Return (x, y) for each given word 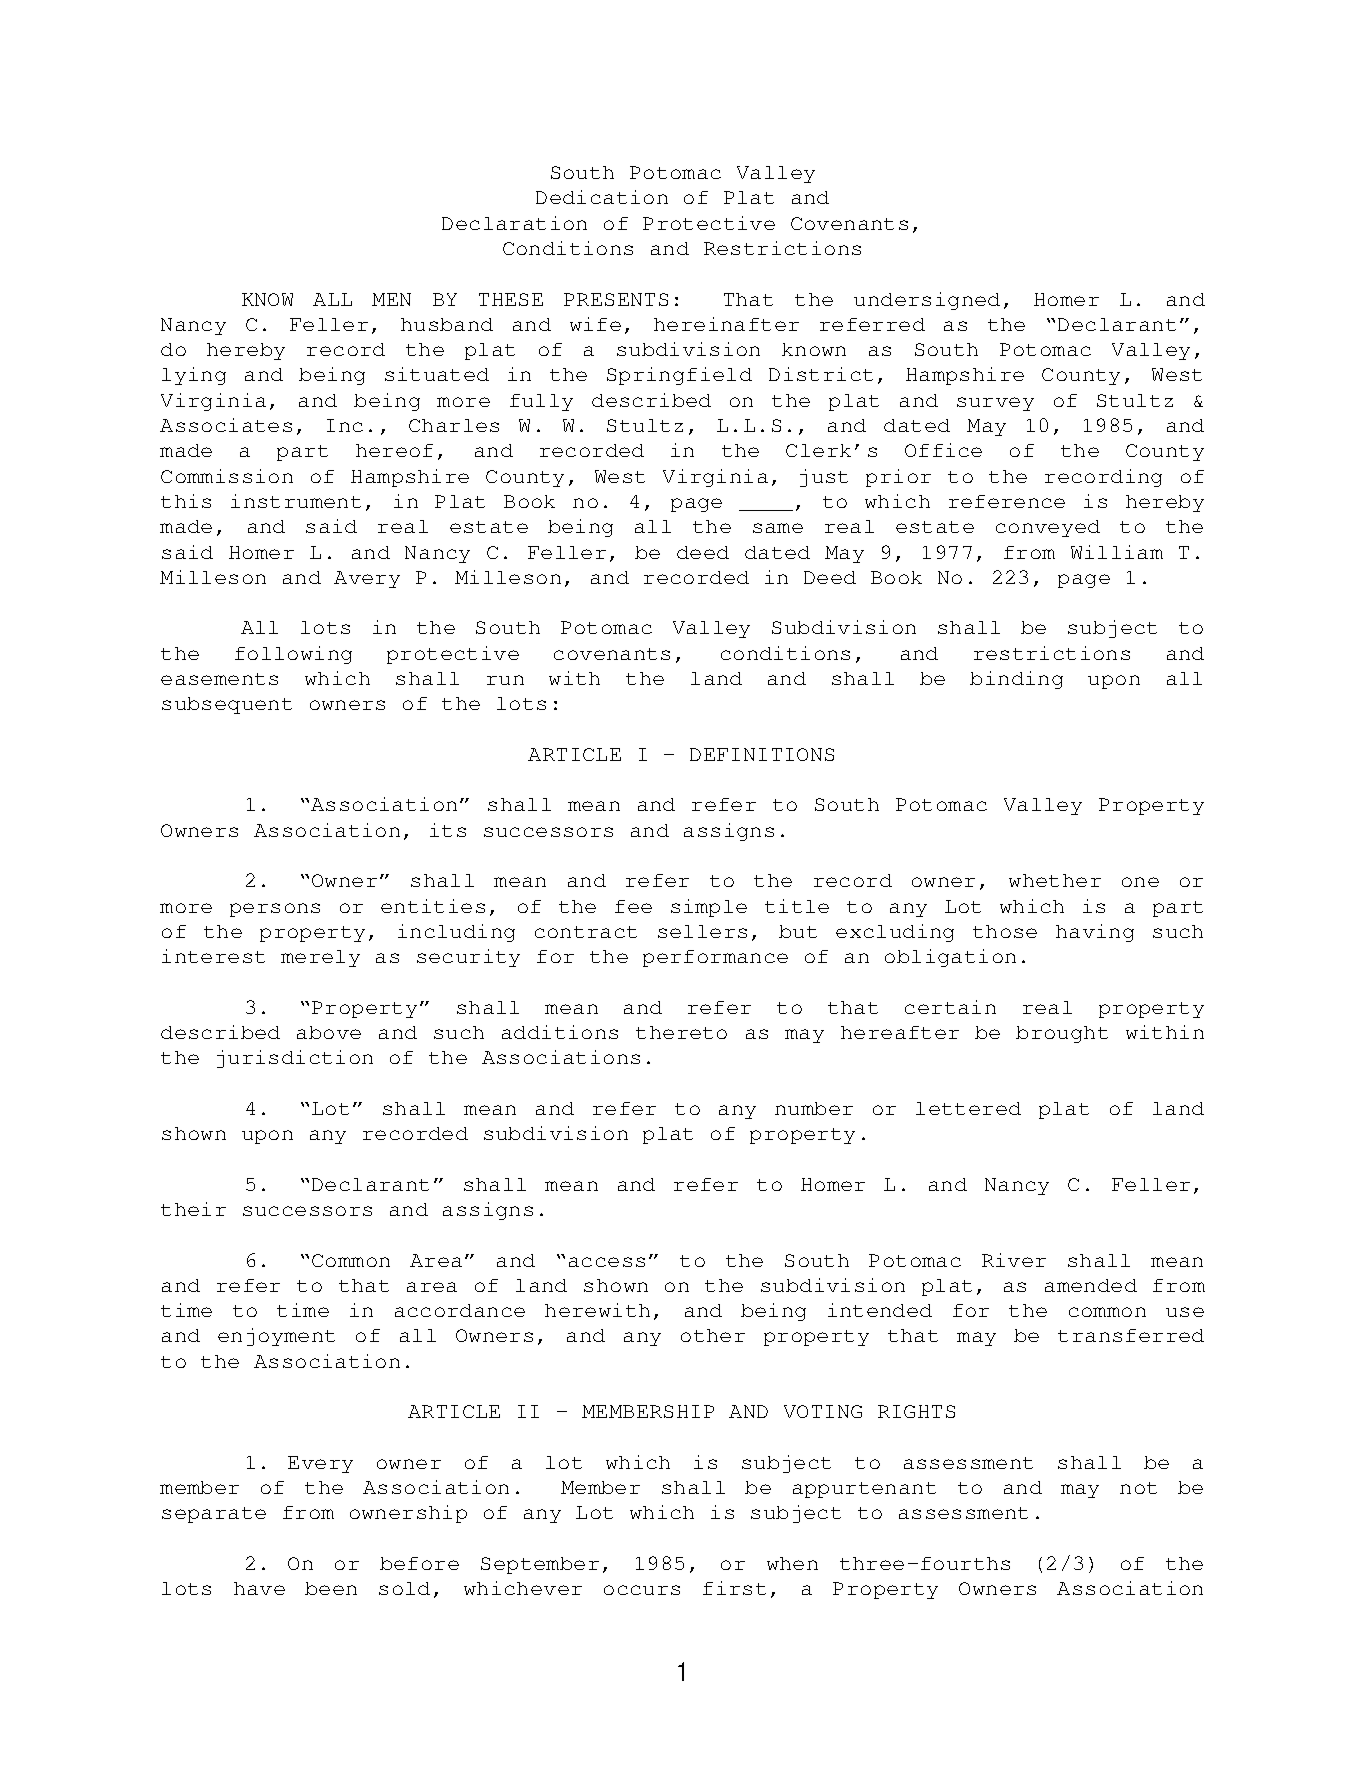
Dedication (602, 197)
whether (1055, 880)
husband (447, 324)
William (1117, 552)
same (778, 528)
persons (275, 910)
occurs (642, 1590)
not (1138, 1488)
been (331, 1588)
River (1014, 1260)
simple (709, 908)
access (607, 1262)
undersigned (927, 301)
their (193, 1209)
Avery (367, 579)
